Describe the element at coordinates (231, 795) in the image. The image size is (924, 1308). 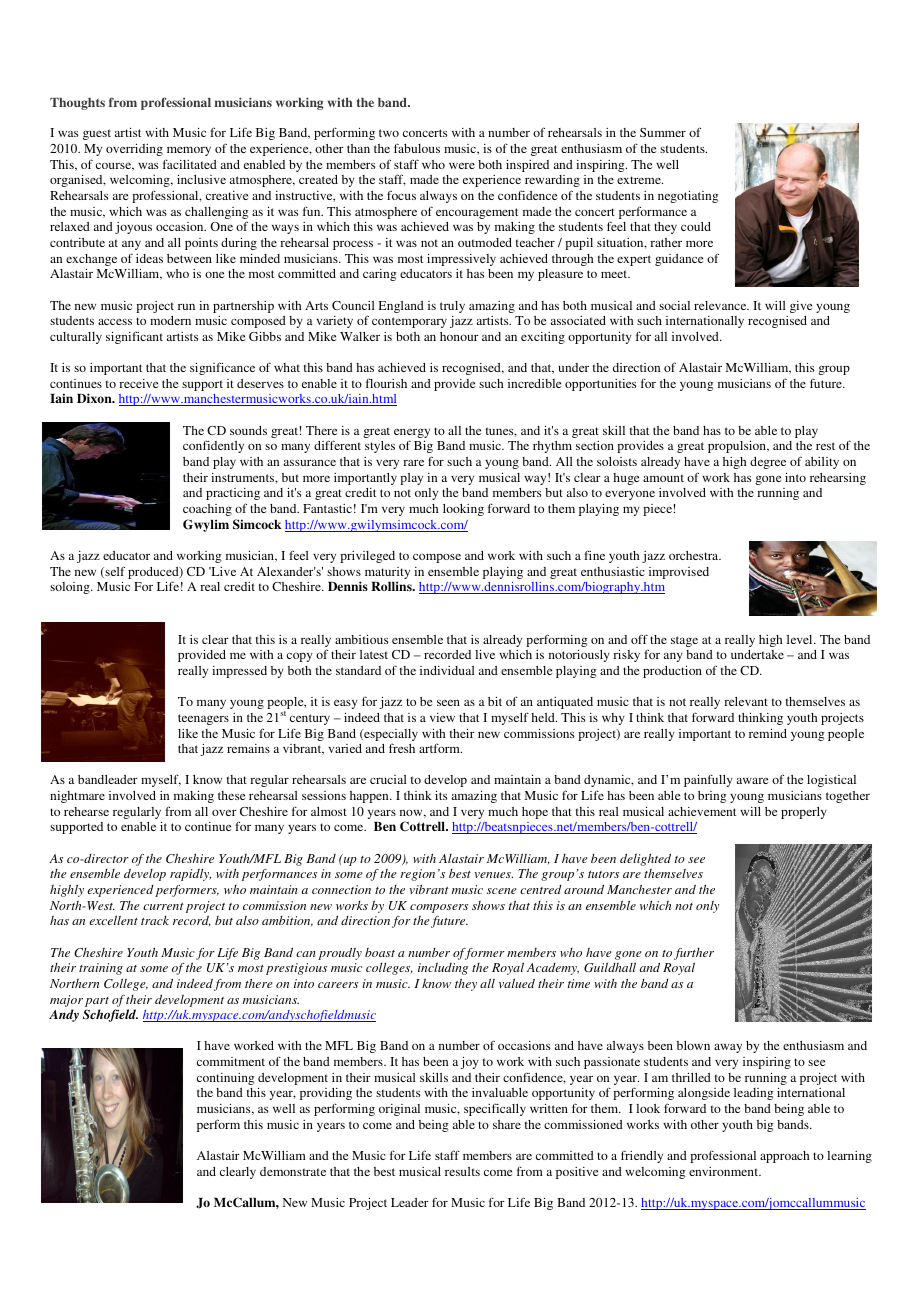
I see `these` at that location.
